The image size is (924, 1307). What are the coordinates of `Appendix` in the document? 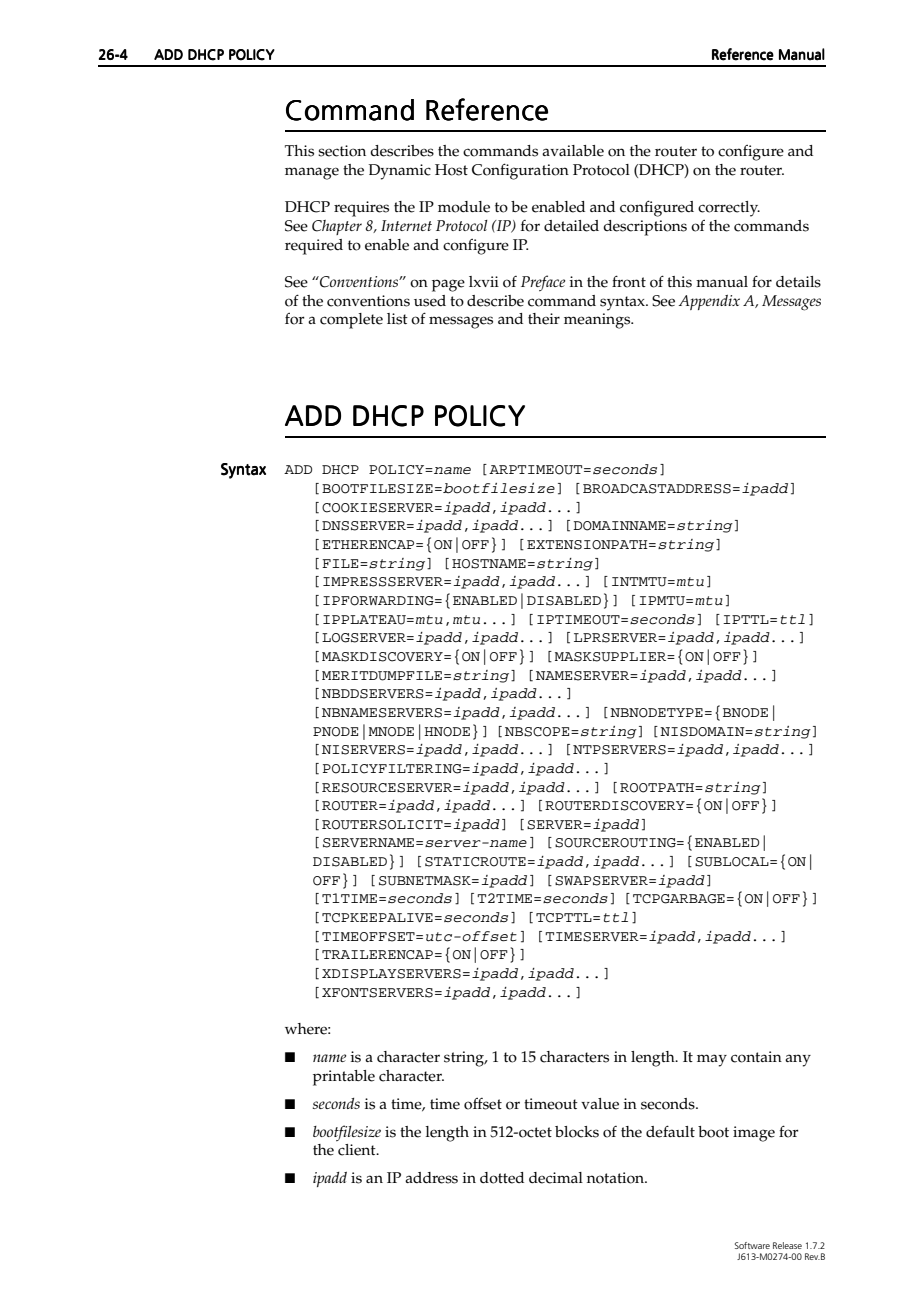 It's located at (709, 302).
